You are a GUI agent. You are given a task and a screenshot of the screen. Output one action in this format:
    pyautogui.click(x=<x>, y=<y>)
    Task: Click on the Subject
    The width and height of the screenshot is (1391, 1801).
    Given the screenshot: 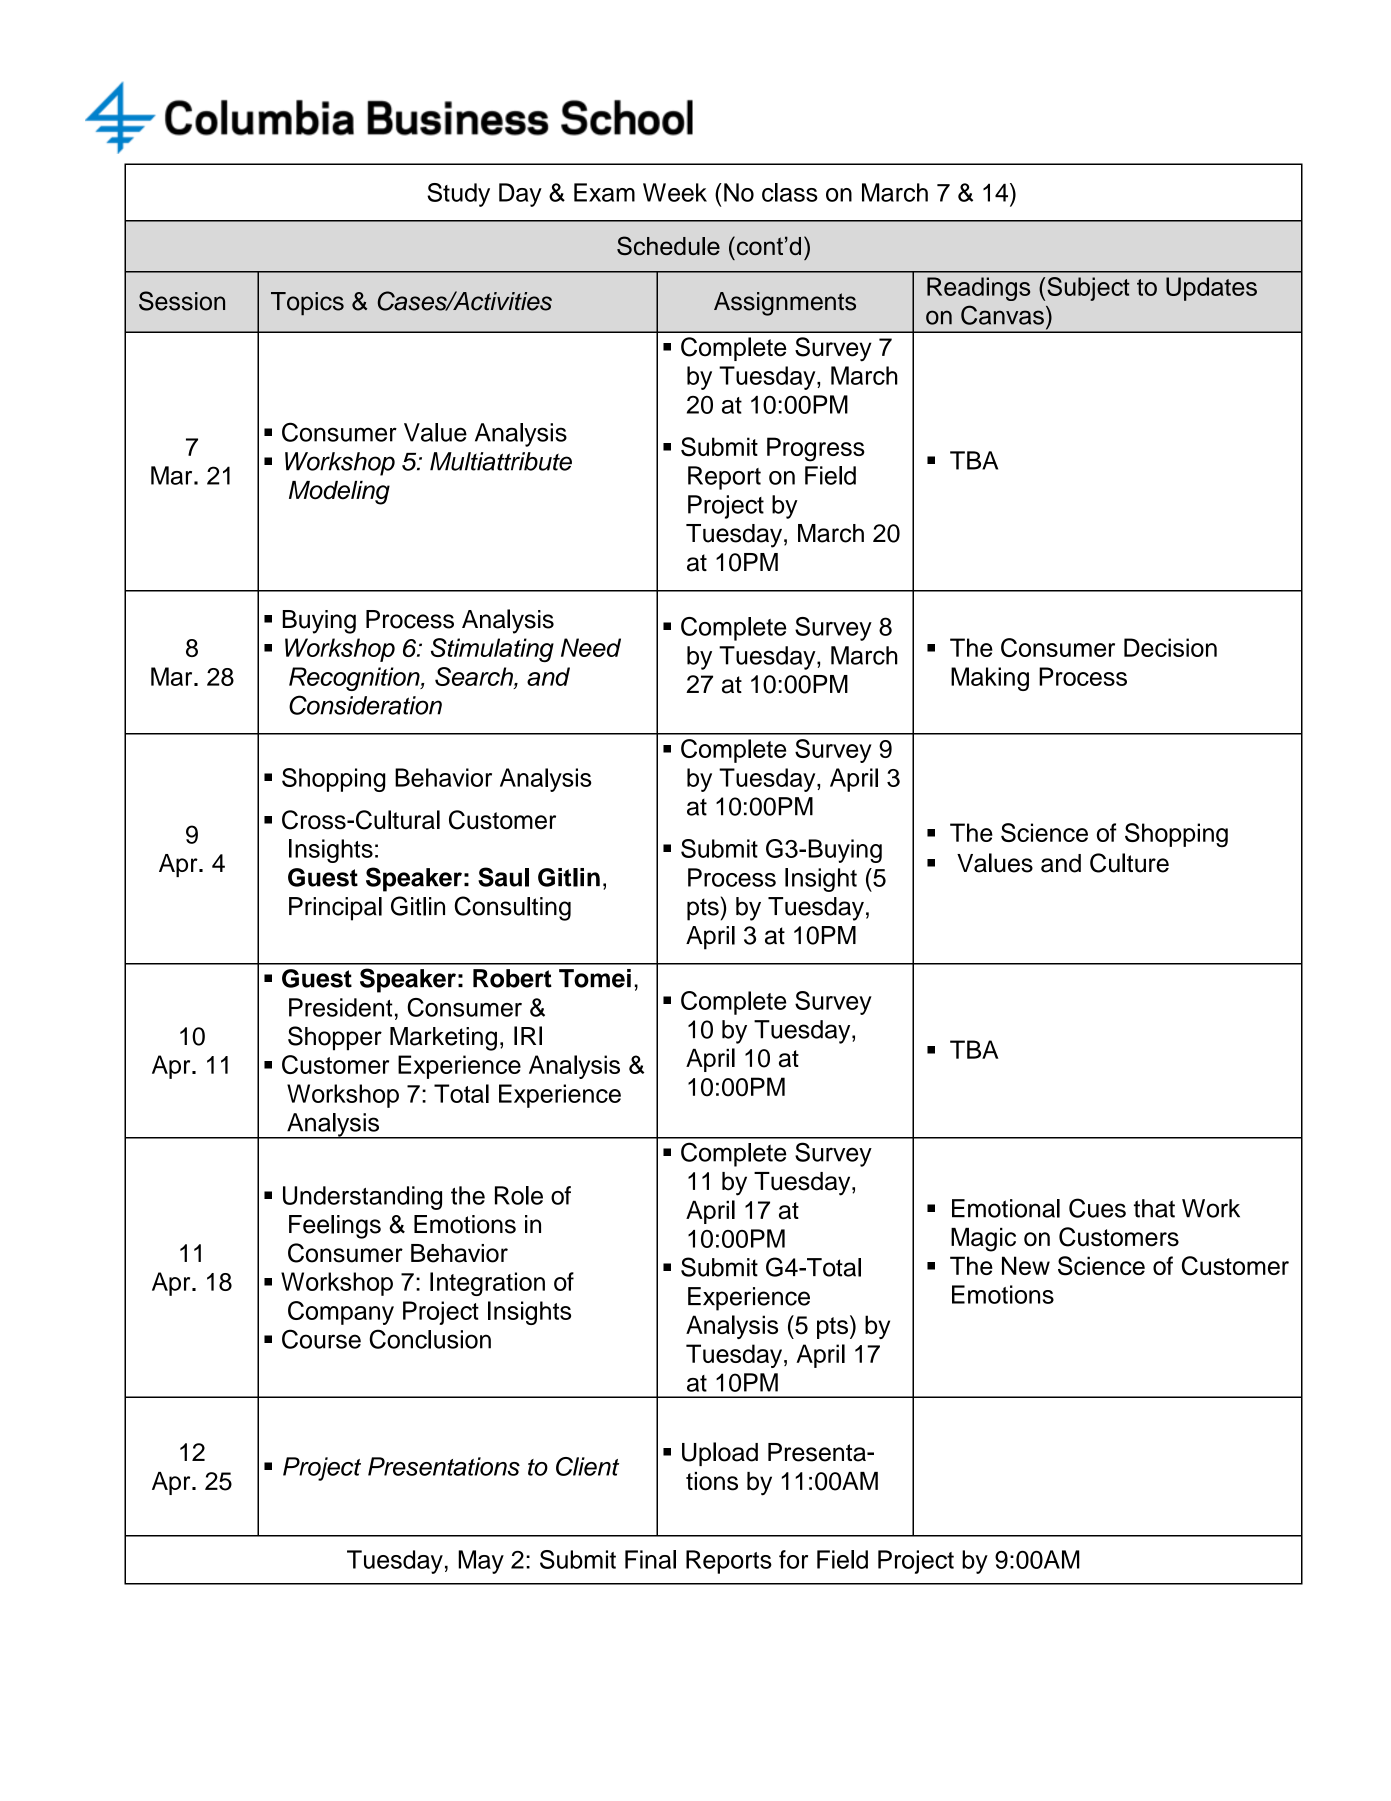 What is the action you would take?
    pyautogui.click(x=1088, y=289)
